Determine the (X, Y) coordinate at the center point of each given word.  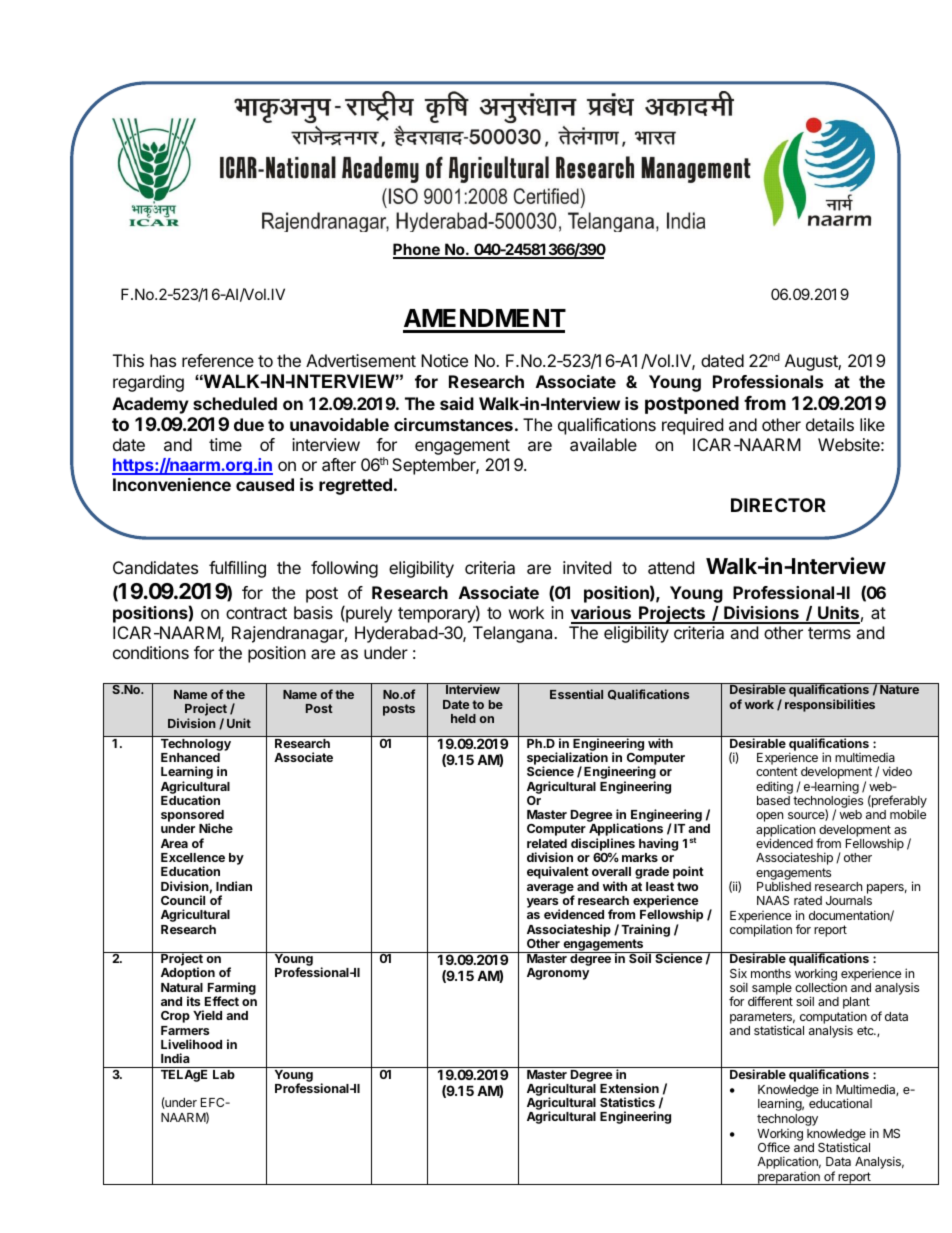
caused (265, 484)
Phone (417, 250)
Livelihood (191, 1044)
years (543, 904)
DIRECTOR (778, 505)
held (463, 718)
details (830, 424)
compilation (761, 930)
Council (183, 900)
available (603, 444)
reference (218, 360)
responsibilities (830, 705)
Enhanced (190, 757)
